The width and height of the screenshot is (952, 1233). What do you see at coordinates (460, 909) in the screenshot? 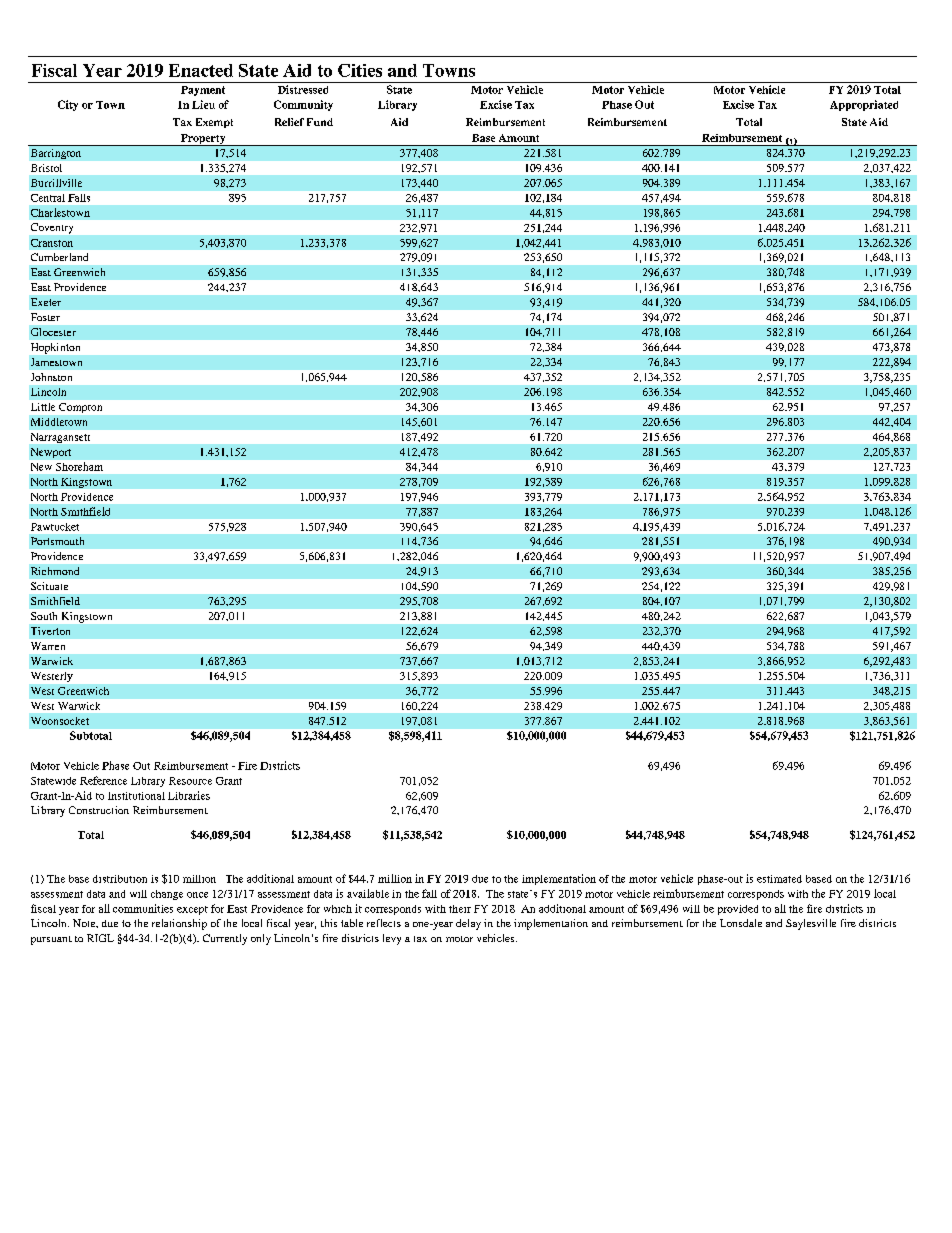
I see `their` at bounding box center [460, 909].
